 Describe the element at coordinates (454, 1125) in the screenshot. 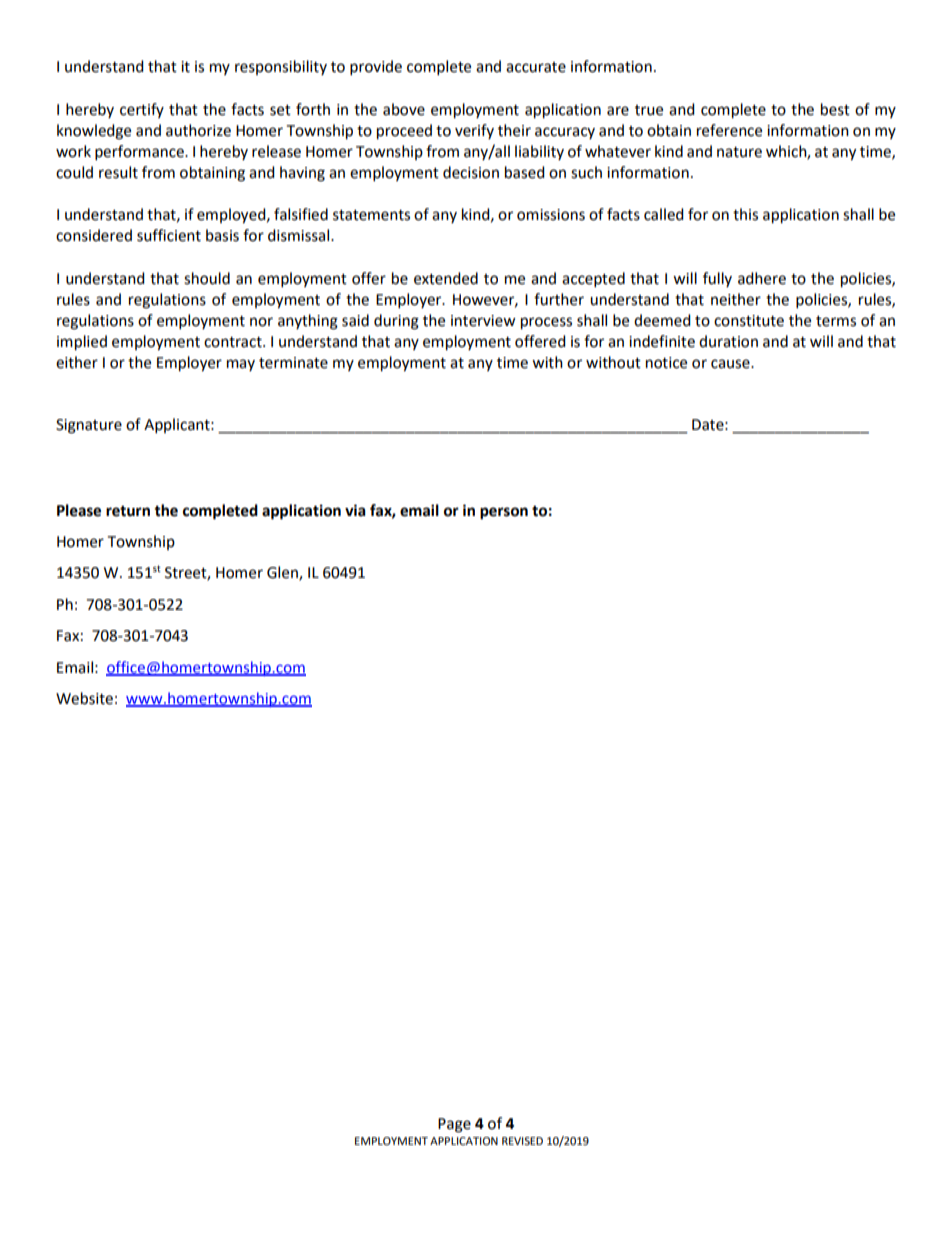

I see `Page` at that location.
